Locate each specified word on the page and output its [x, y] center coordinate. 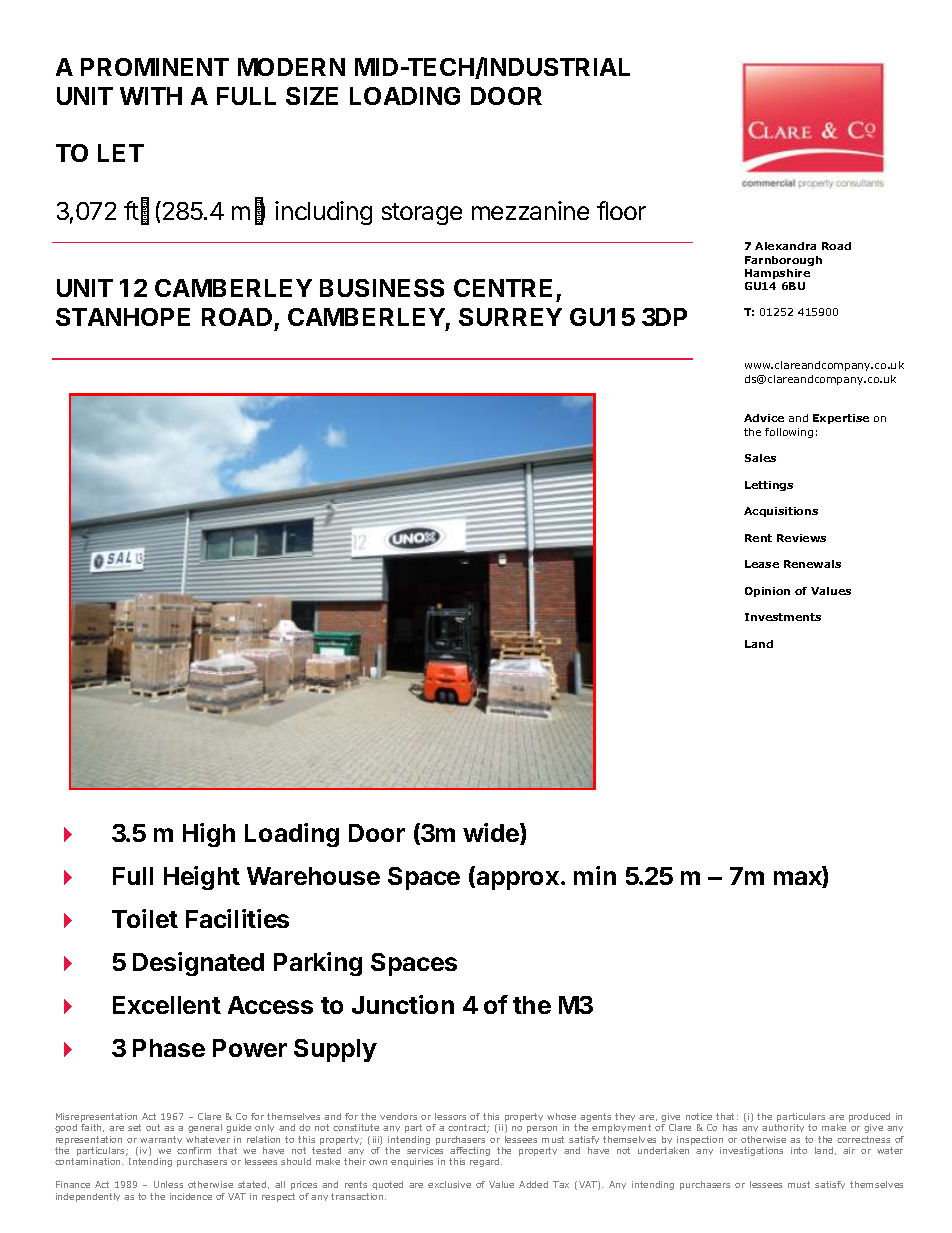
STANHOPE [123, 317]
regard [486, 1162]
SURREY [510, 317]
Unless [168, 1184]
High [209, 835]
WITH [151, 96]
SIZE [312, 96]
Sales [760, 458]
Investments [783, 617]
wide [492, 834]
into [799, 1150]
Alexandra [785, 246]
